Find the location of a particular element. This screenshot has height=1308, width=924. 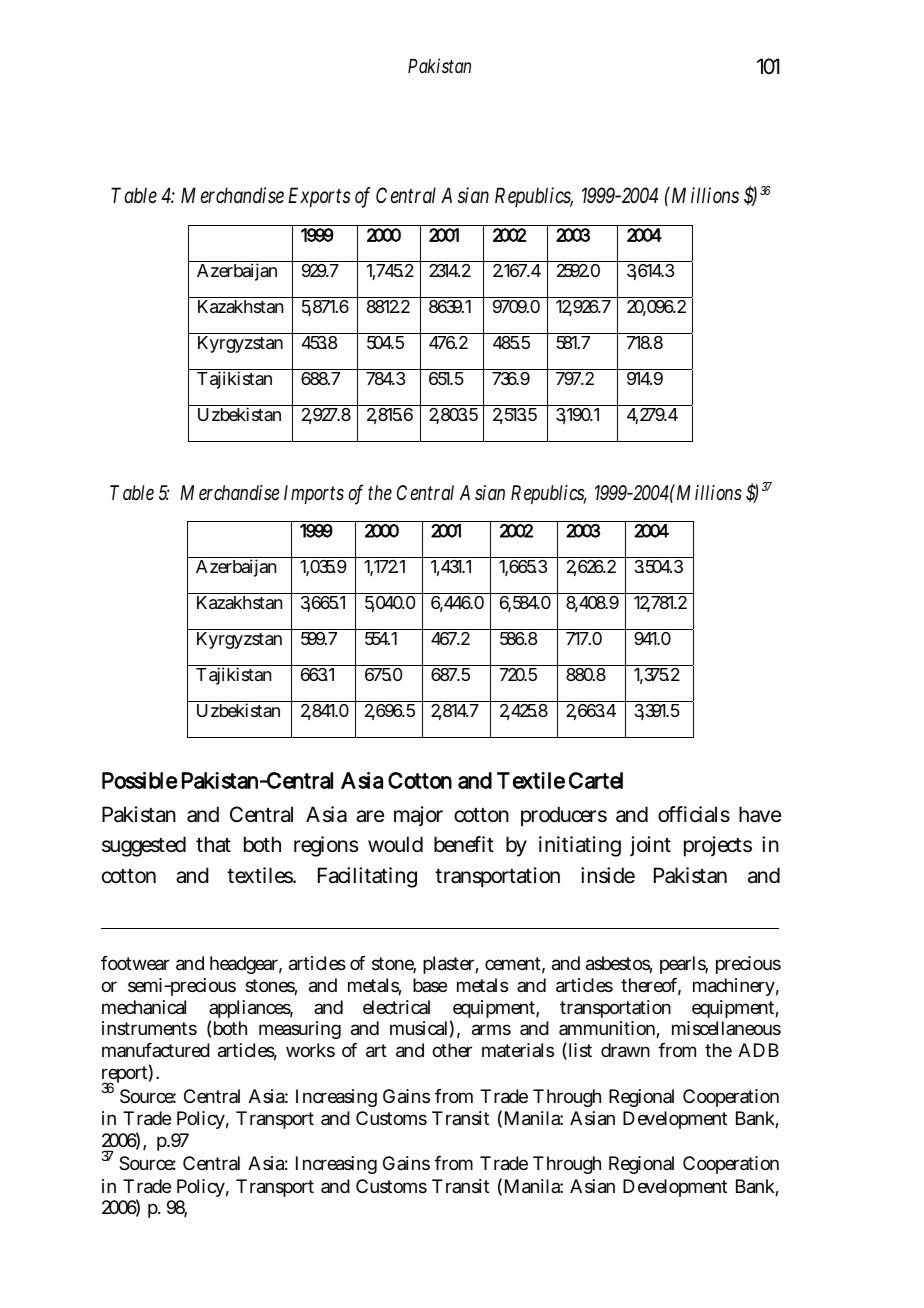

officials is located at coordinates (694, 814).
